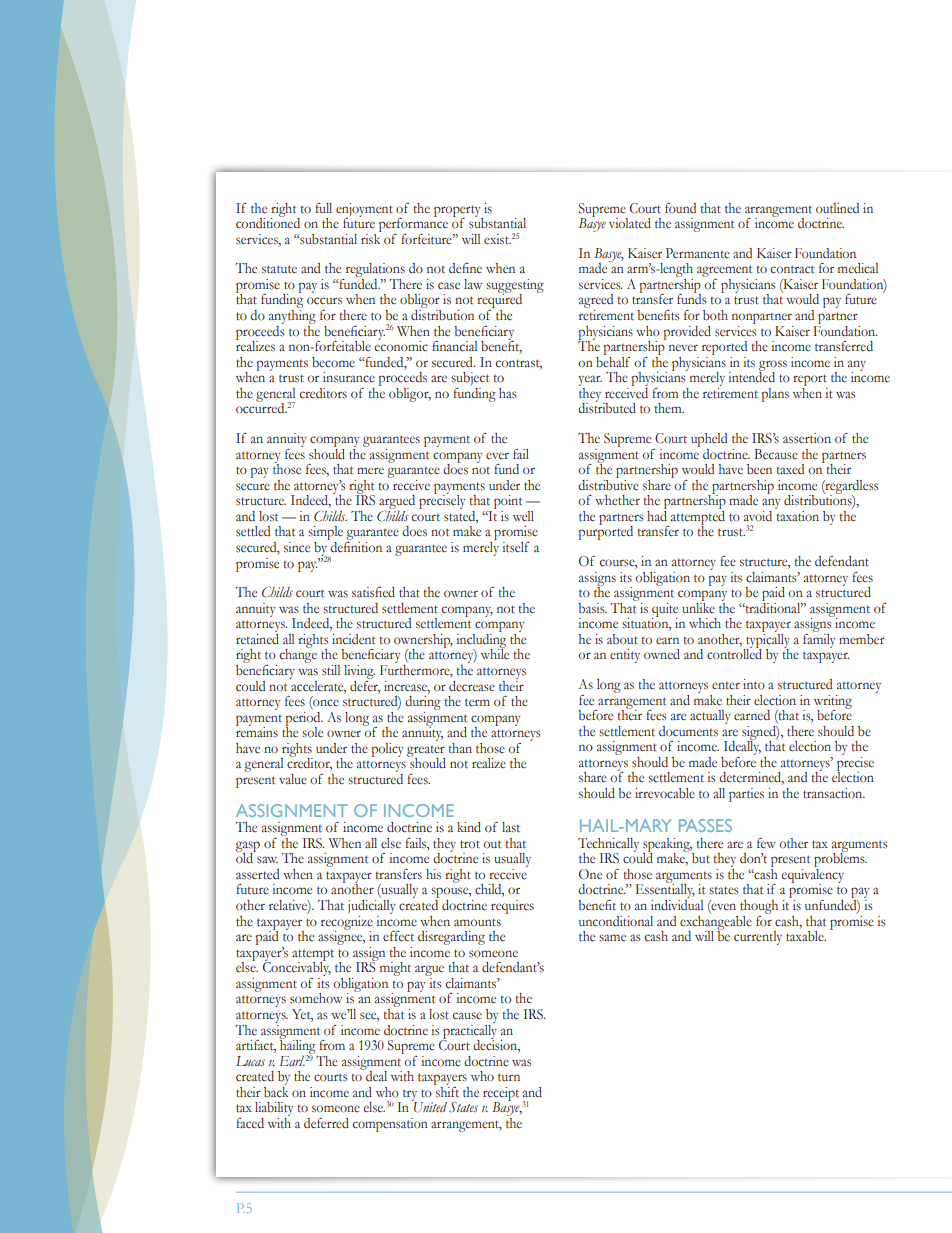 The image size is (952, 1233). What do you see at coordinates (509, 1077) in the image?
I see `turn` at bounding box center [509, 1077].
